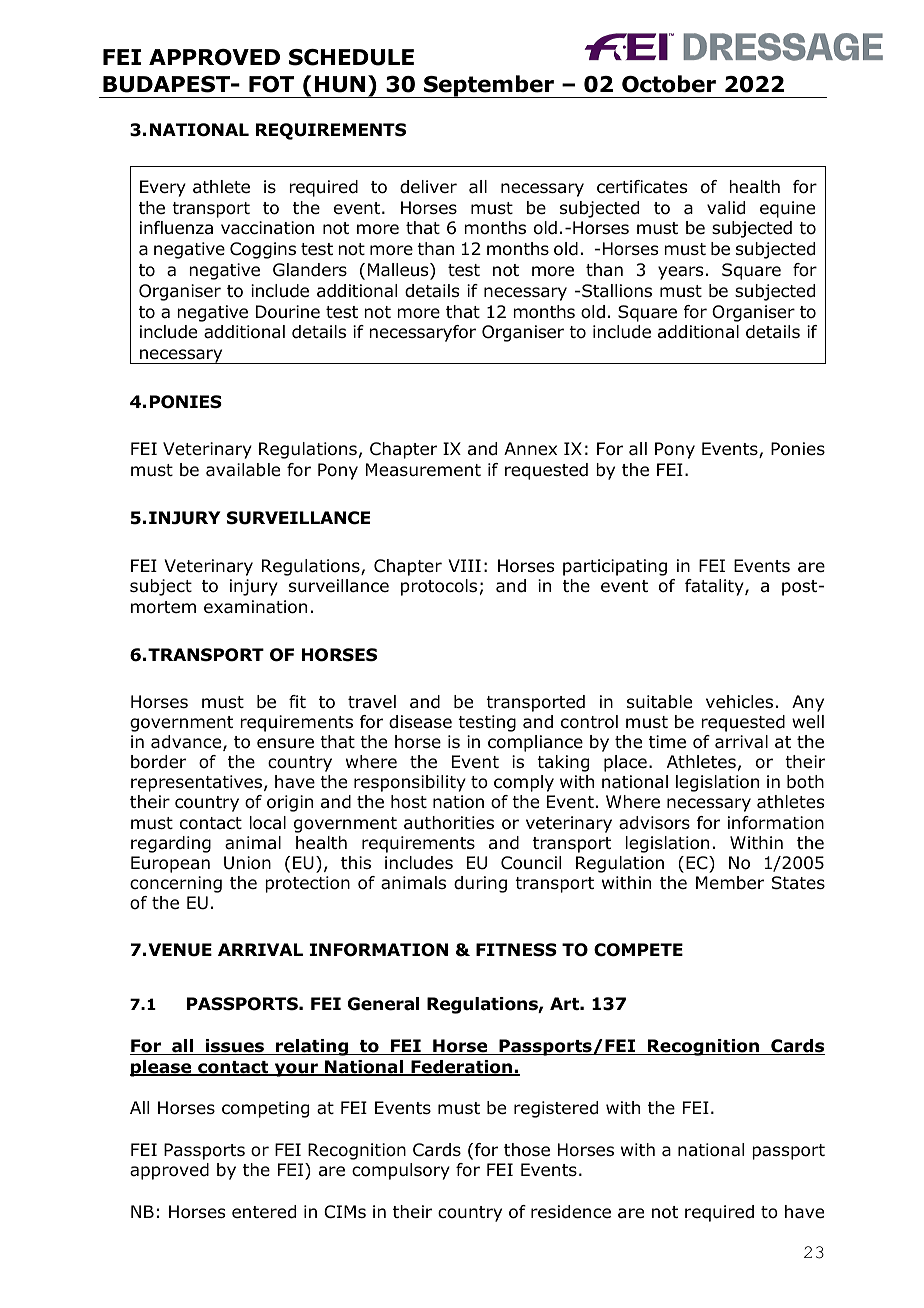 This screenshot has height=1308, width=924. Describe the element at coordinates (489, 86) in the screenshot. I see `September` at that location.
